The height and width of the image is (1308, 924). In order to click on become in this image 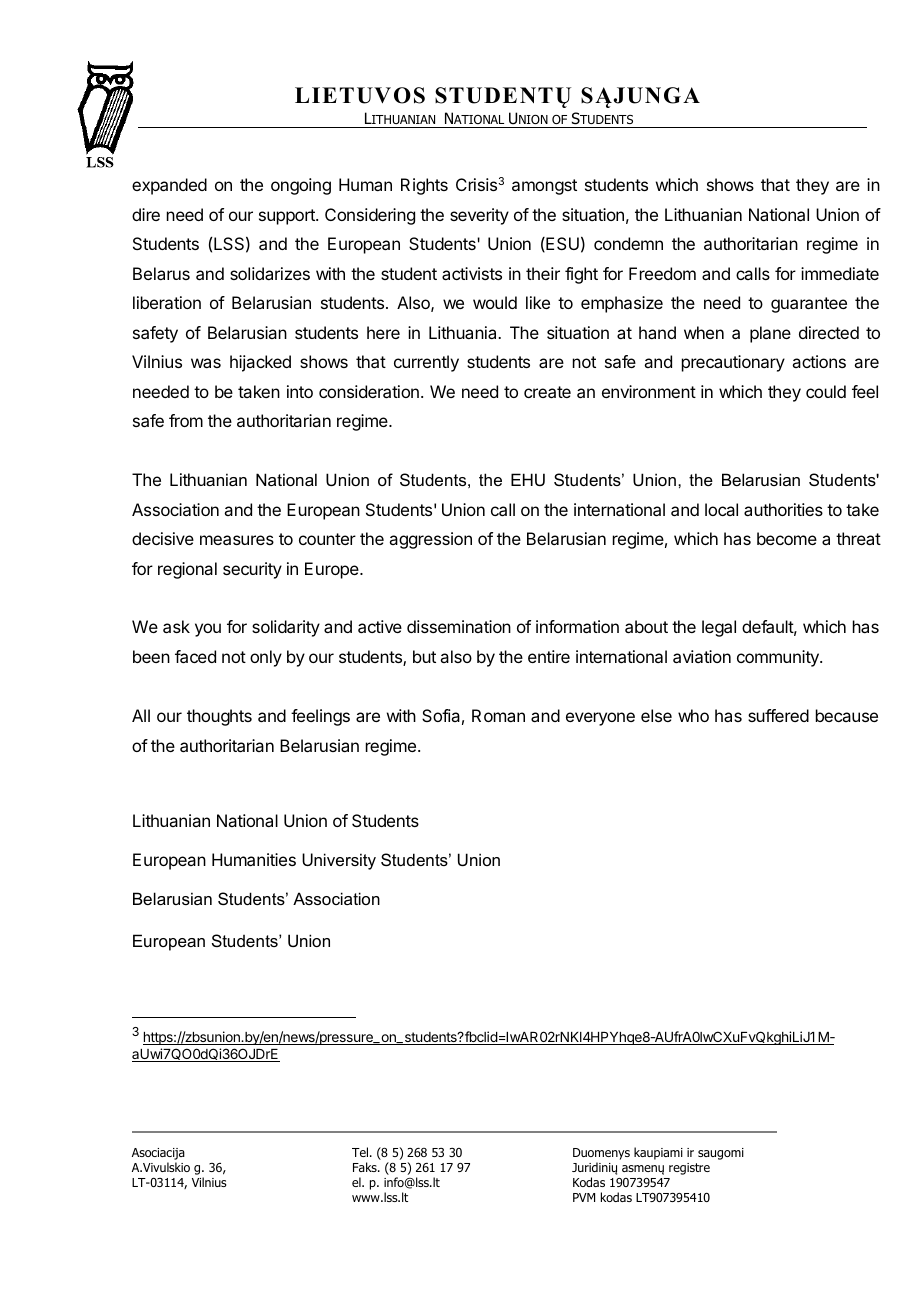, I will do `click(787, 538)`.
